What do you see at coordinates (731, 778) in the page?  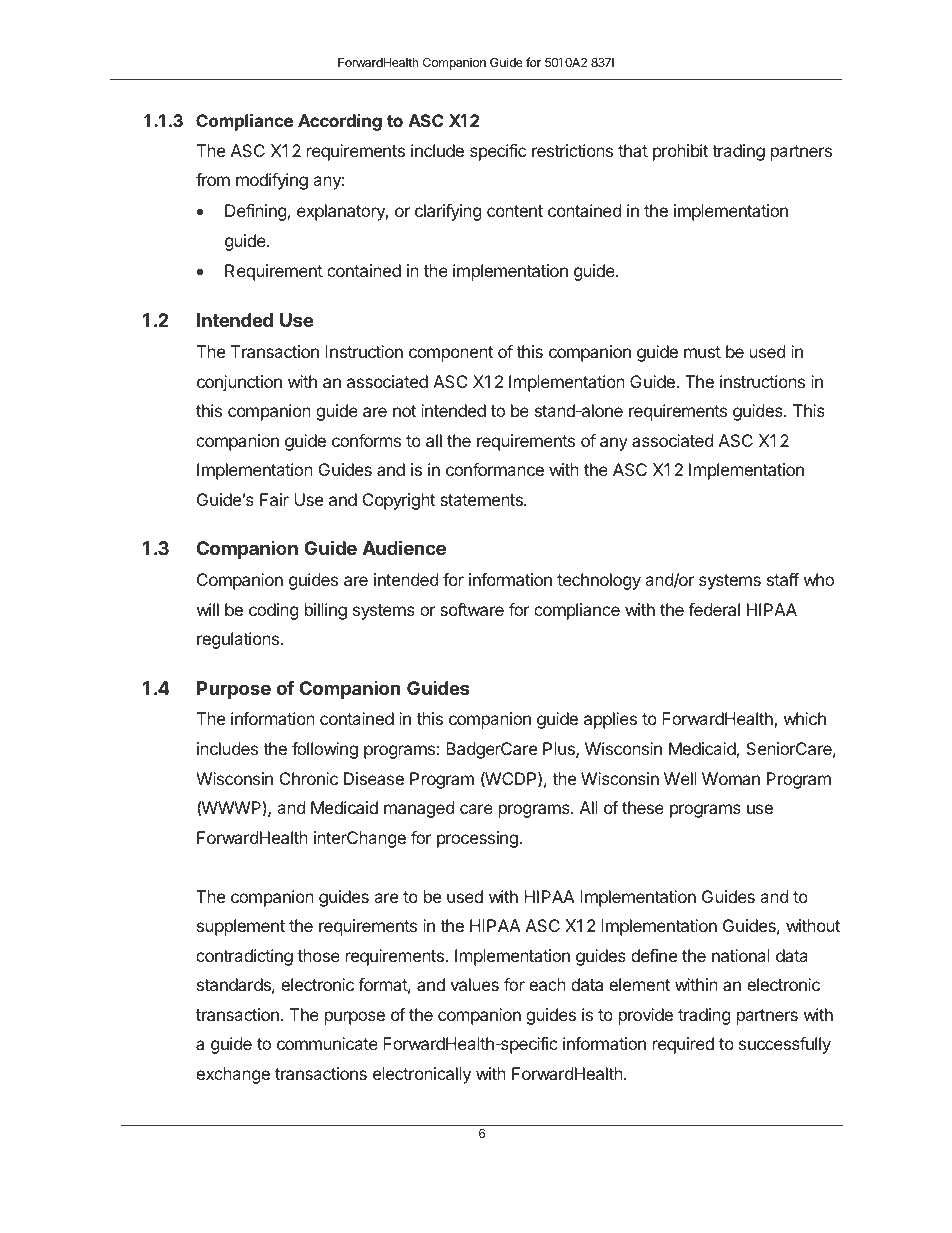 I see `Woman` at bounding box center [731, 778].
